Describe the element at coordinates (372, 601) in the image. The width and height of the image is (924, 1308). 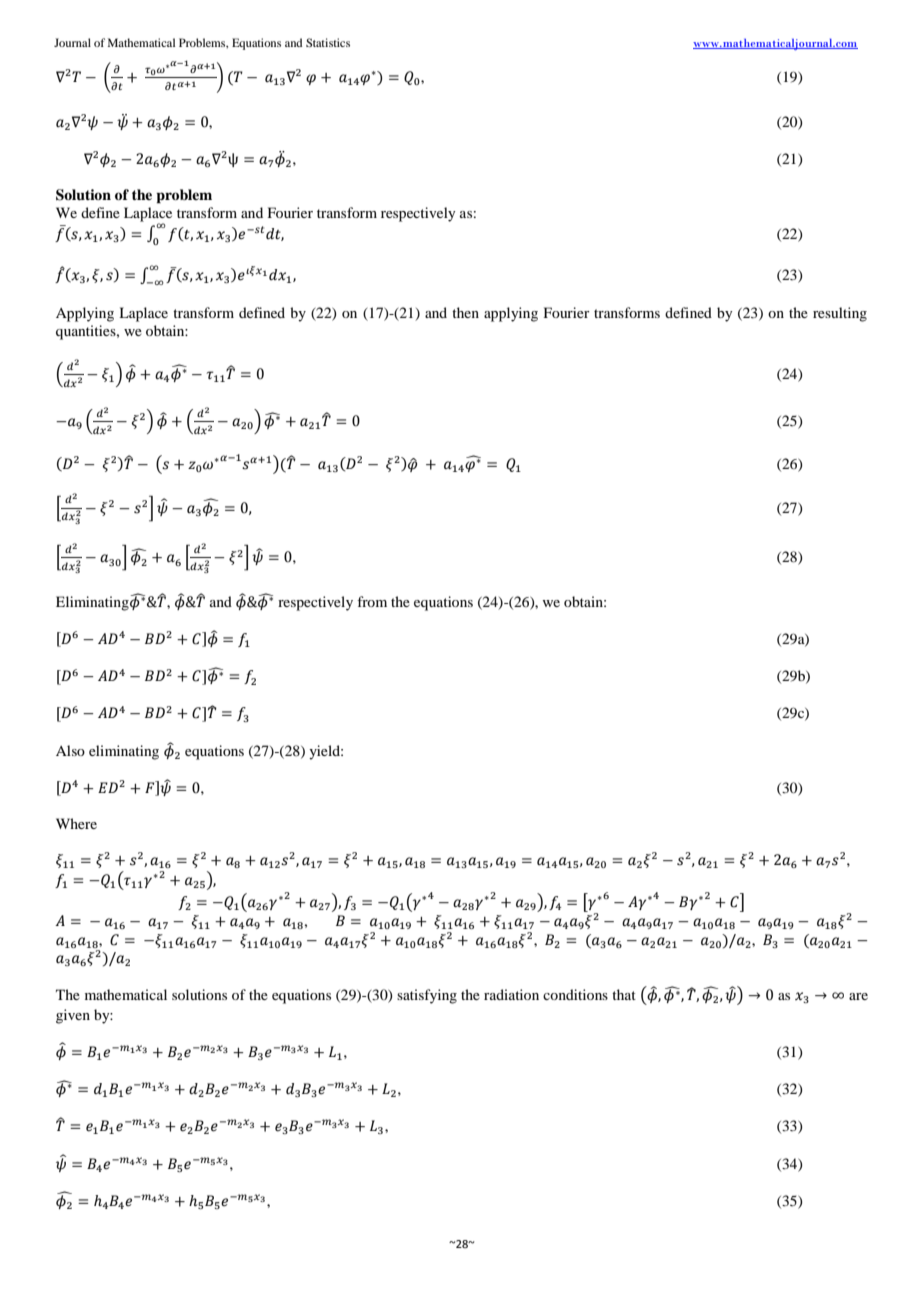
I see `from` at that location.
